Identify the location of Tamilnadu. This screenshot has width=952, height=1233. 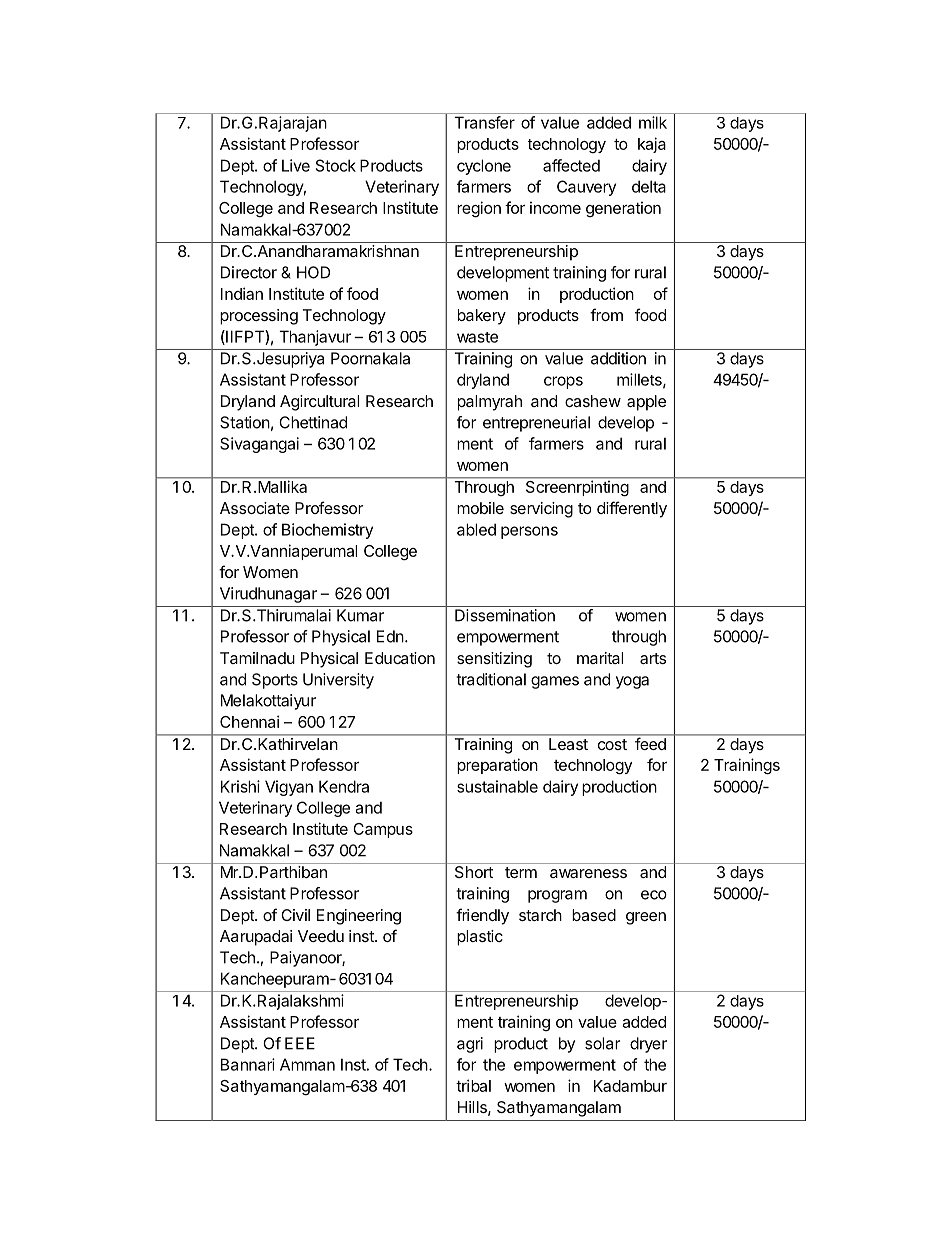
(257, 658).
